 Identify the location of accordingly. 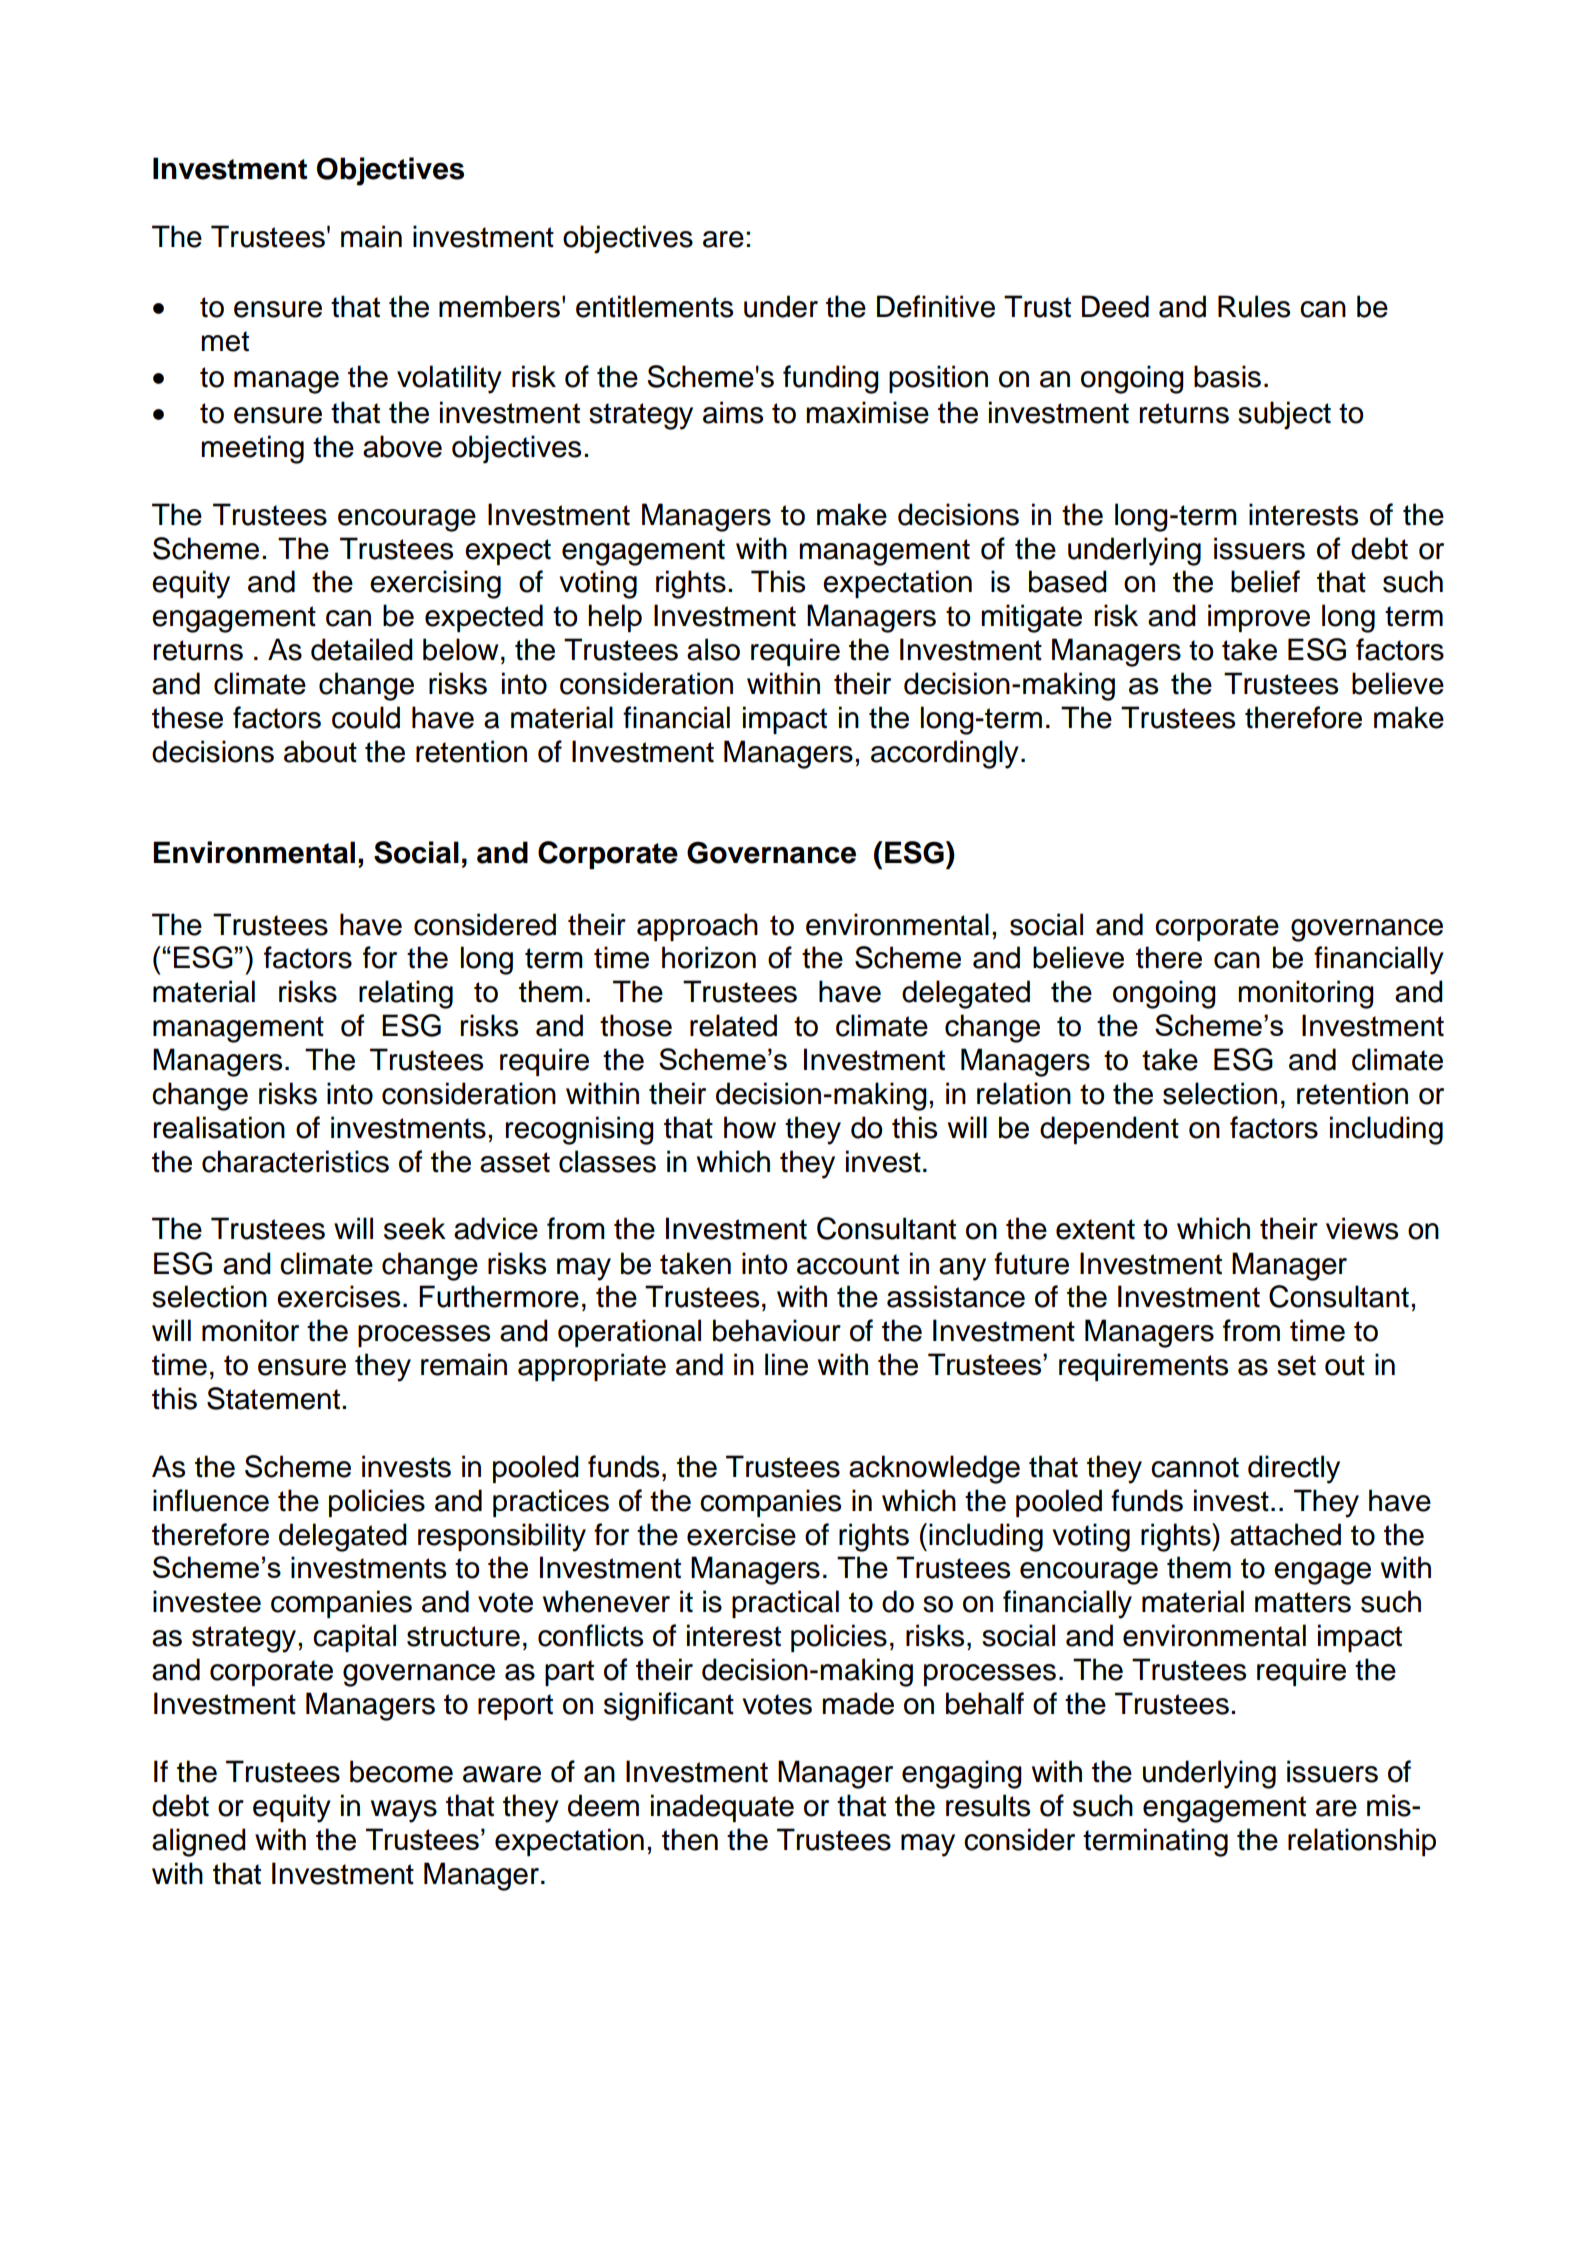
(945, 754).
